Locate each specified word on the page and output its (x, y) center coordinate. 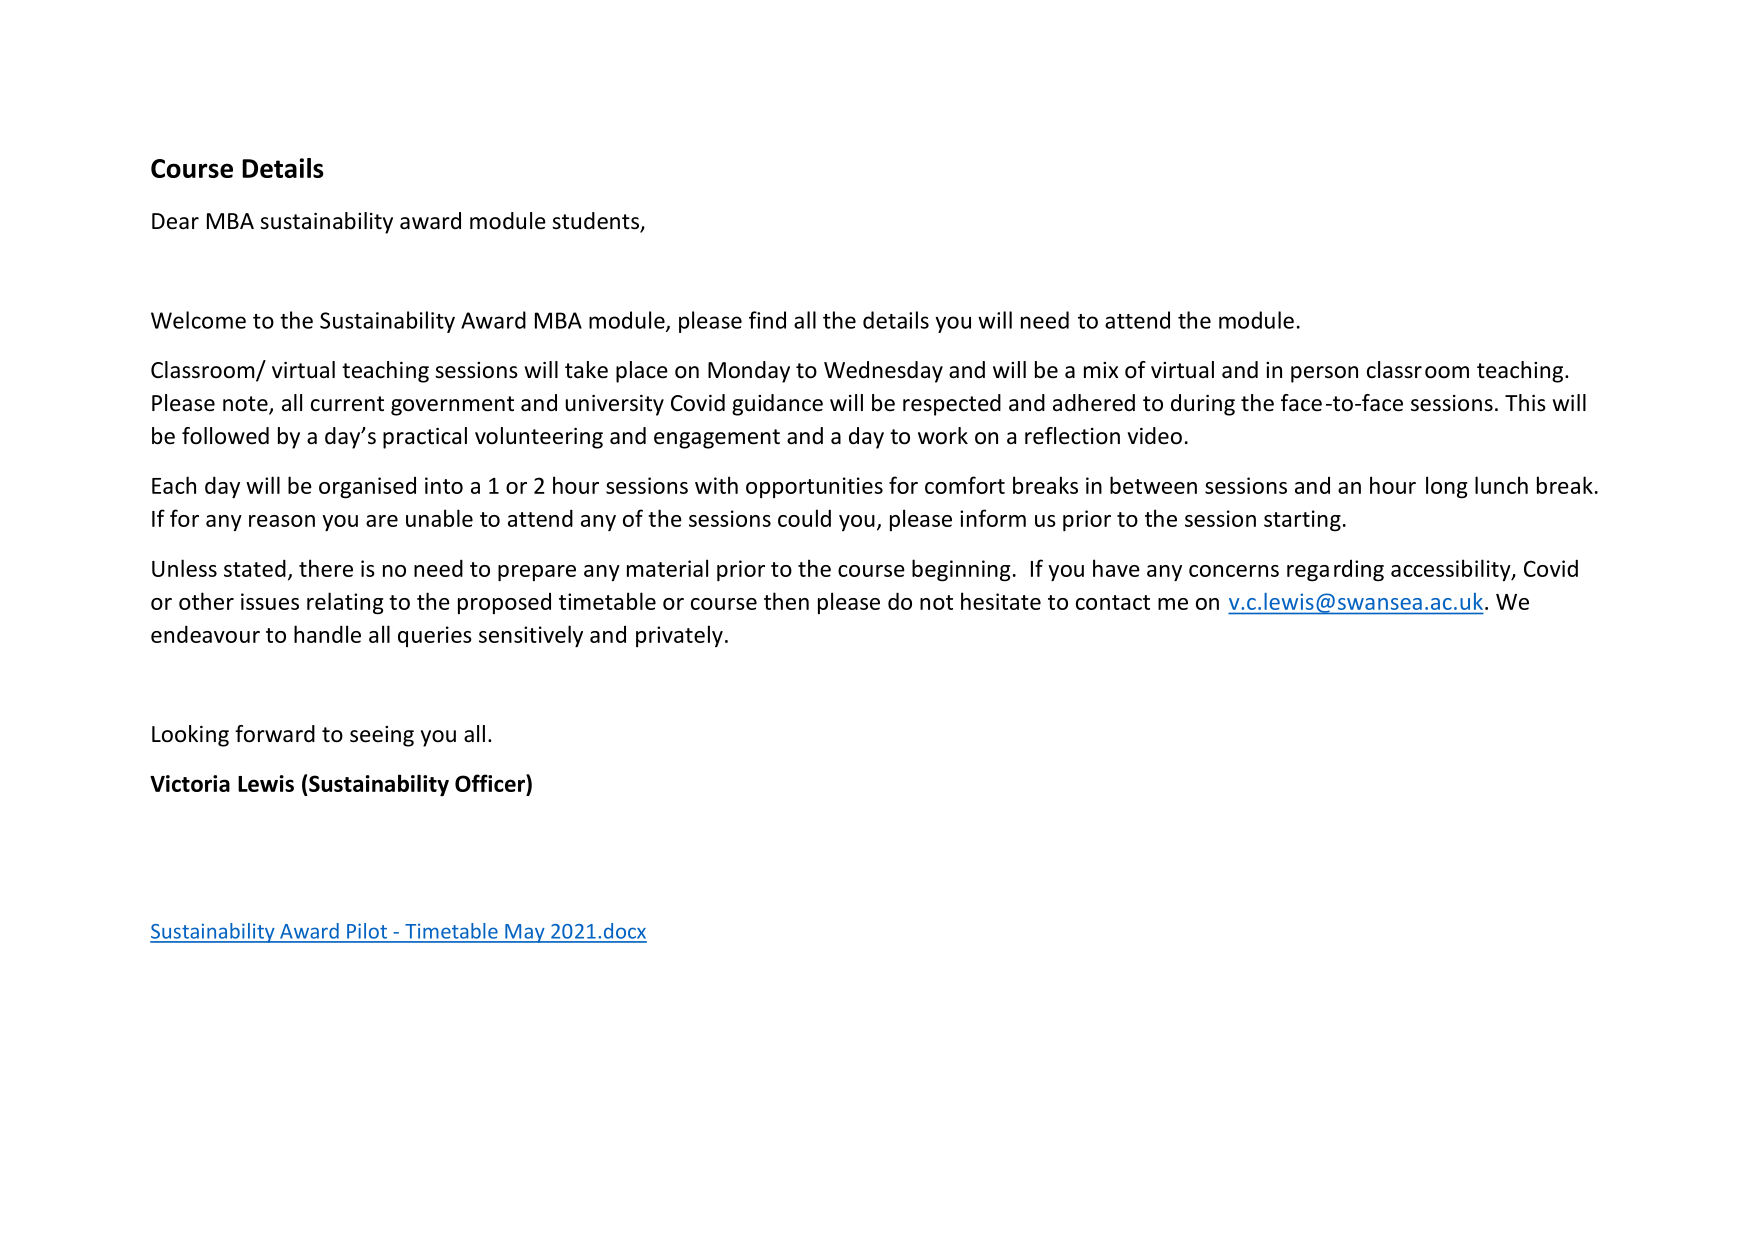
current (347, 404)
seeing (382, 736)
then (786, 601)
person (1324, 374)
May (525, 933)
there (326, 568)
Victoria (190, 783)
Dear (175, 221)
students (596, 222)
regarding (1335, 571)
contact (1113, 602)
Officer (491, 783)
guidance (777, 405)
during (1203, 405)
